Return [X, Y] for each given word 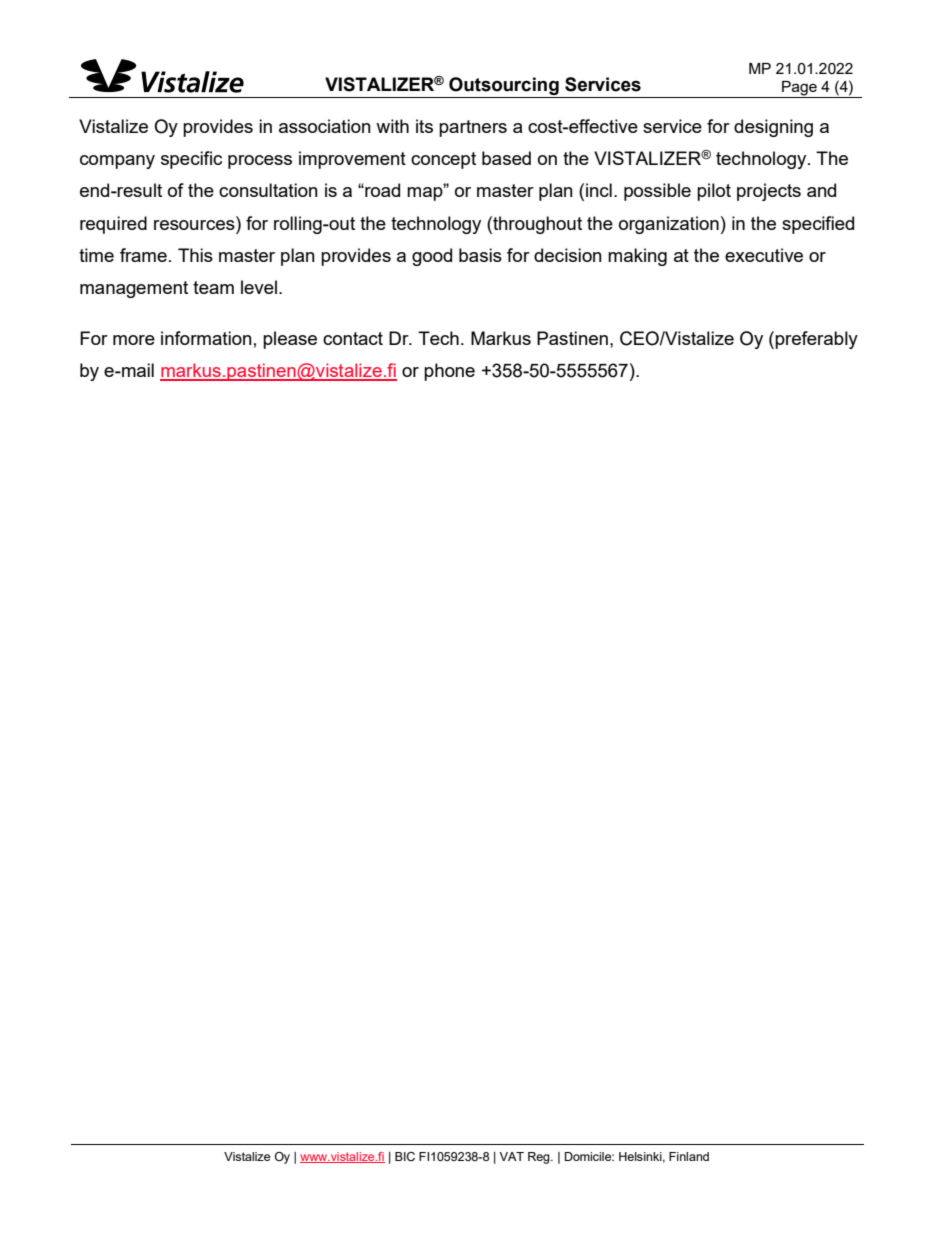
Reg [540, 1158]
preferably [816, 340]
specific [191, 160]
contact [353, 338]
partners [473, 128]
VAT [511, 1156]
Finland [689, 1156]
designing [773, 128]
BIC [405, 1156]
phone [449, 372]
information [206, 338]
